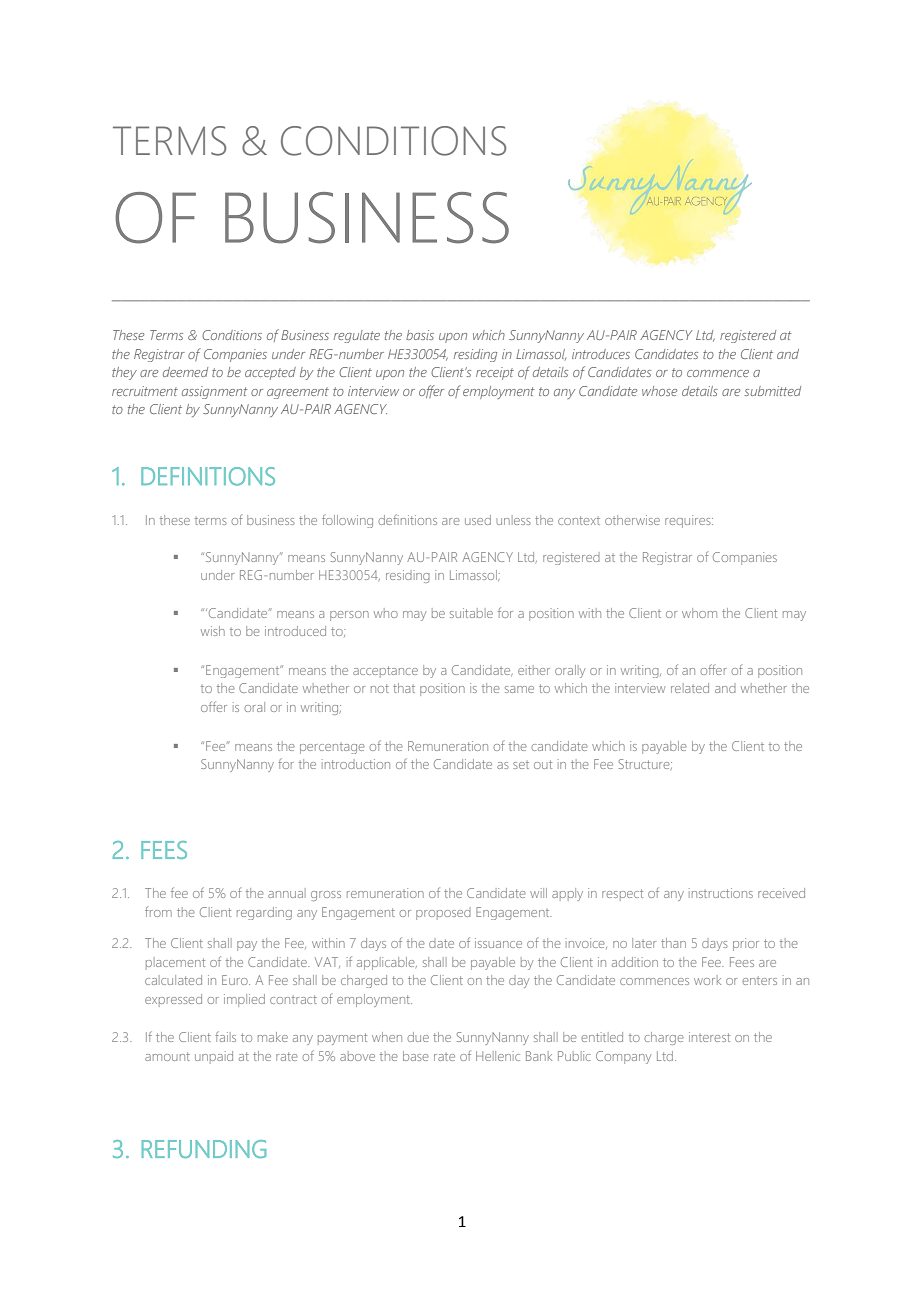 Image resolution: width=924 pixels, height=1308 pixels. What do you see at coordinates (416, 1056) in the screenshot?
I see `base` at bounding box center [416, 1056].
